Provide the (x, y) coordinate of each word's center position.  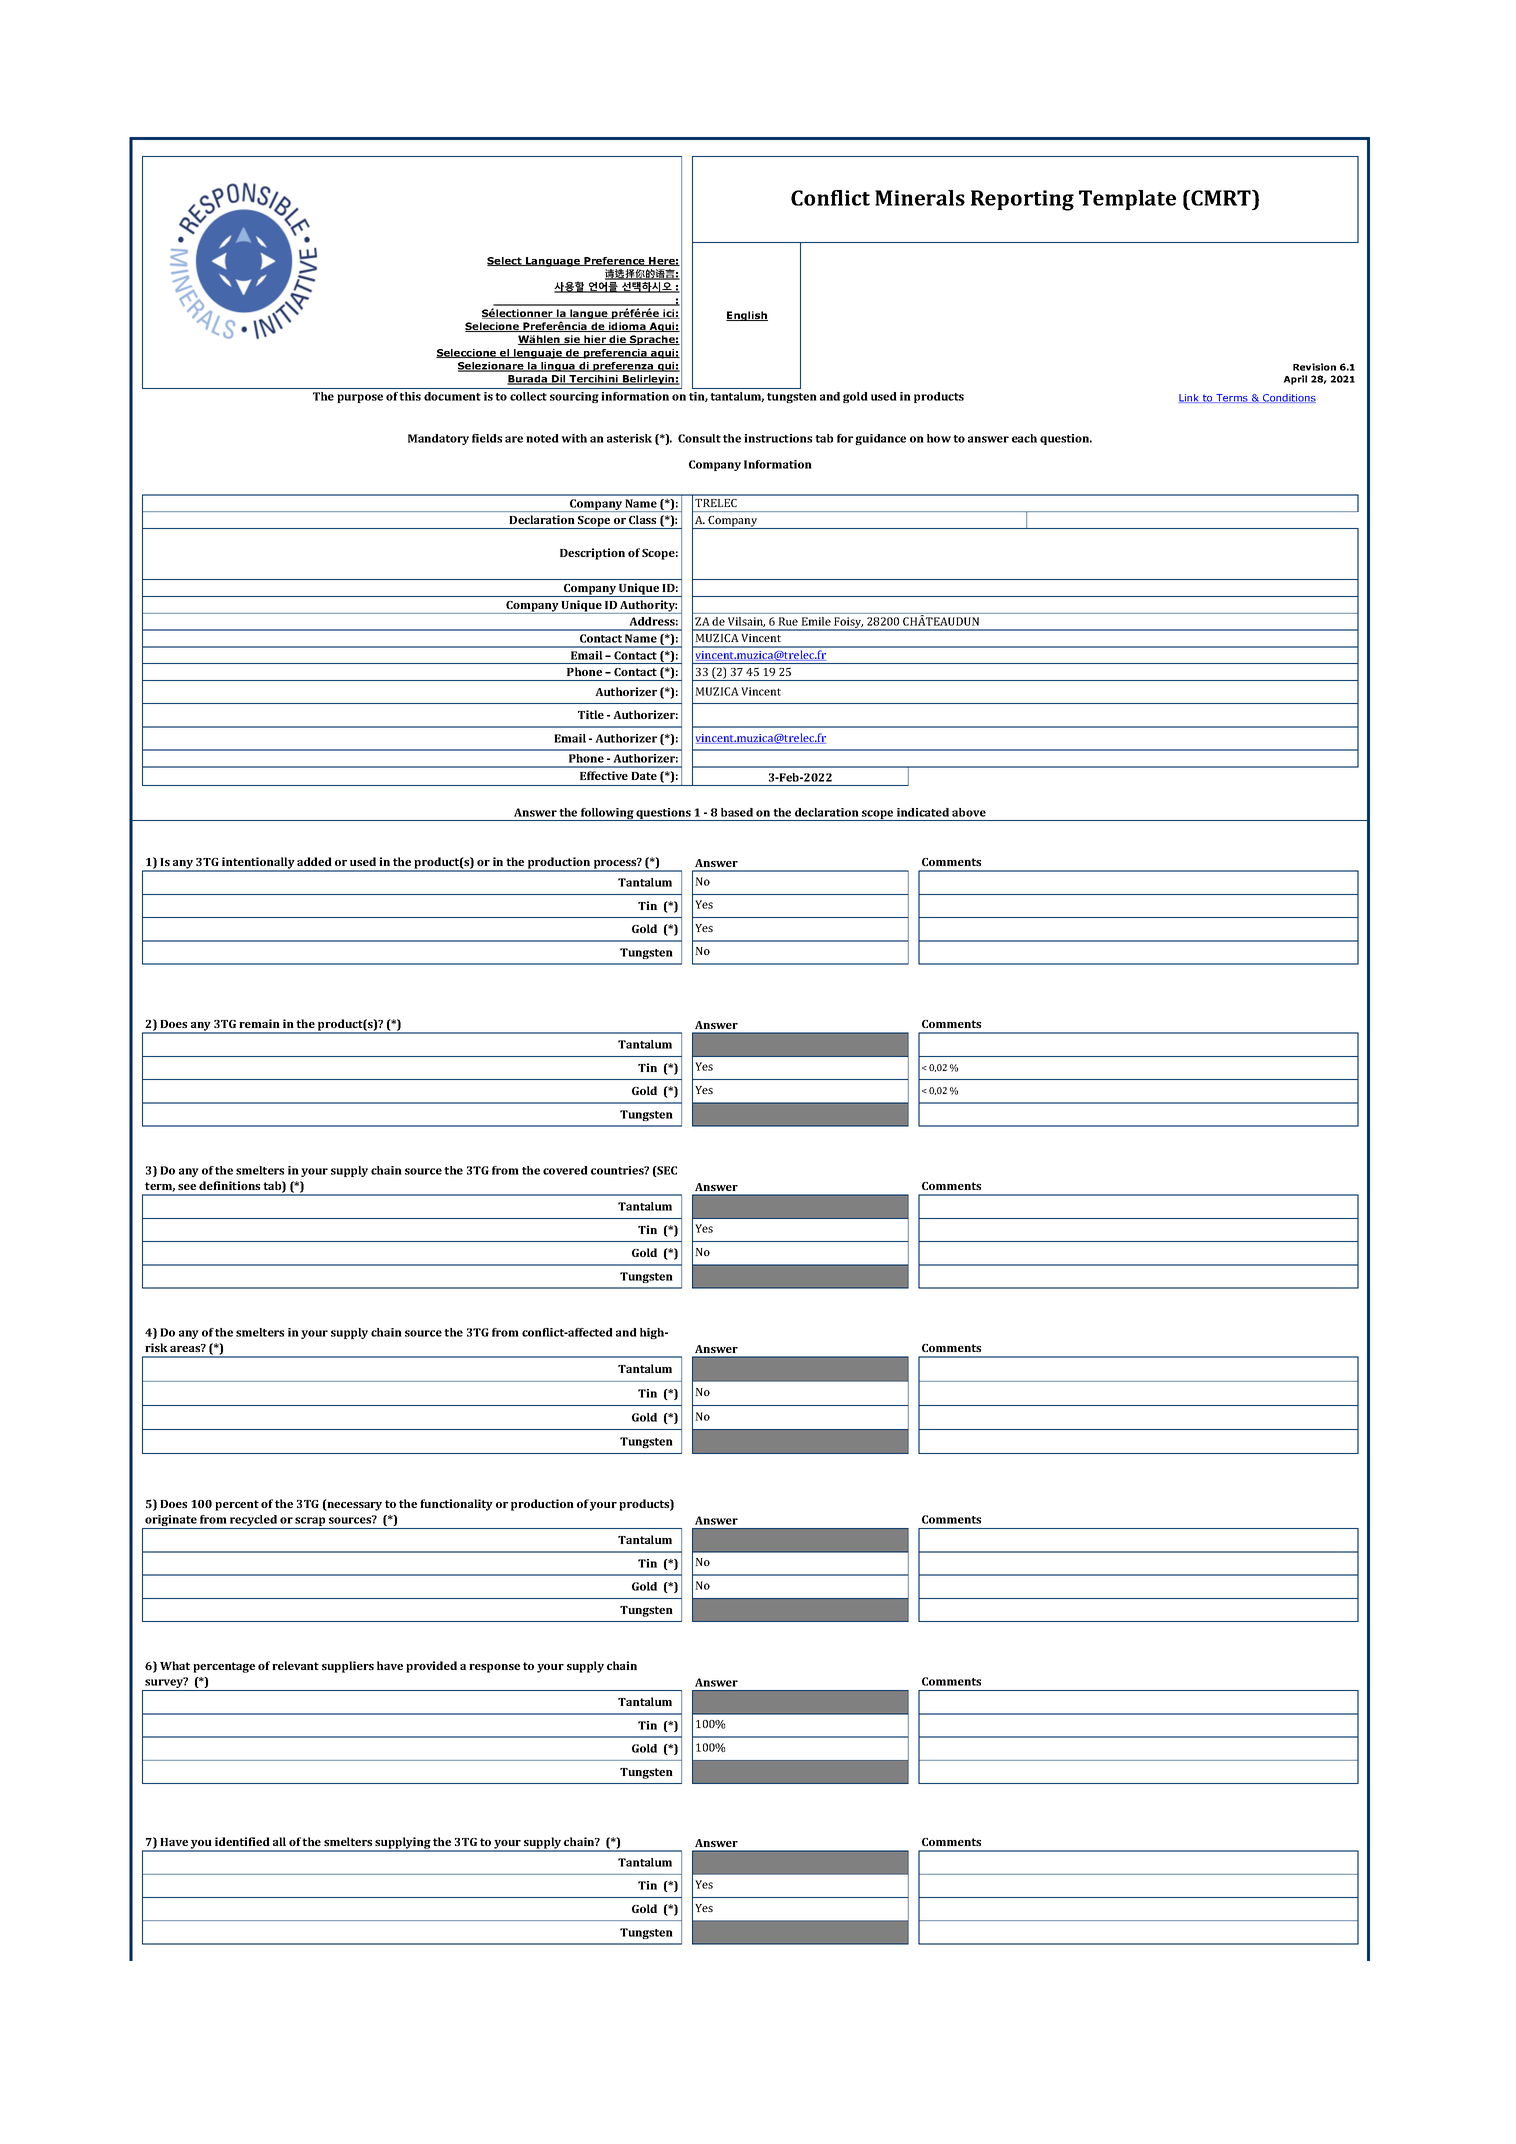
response (494, 1668)
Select (505, 261)
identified (242, 1841)
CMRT (1222, 198)
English (747, 316)
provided (431, 1667)
